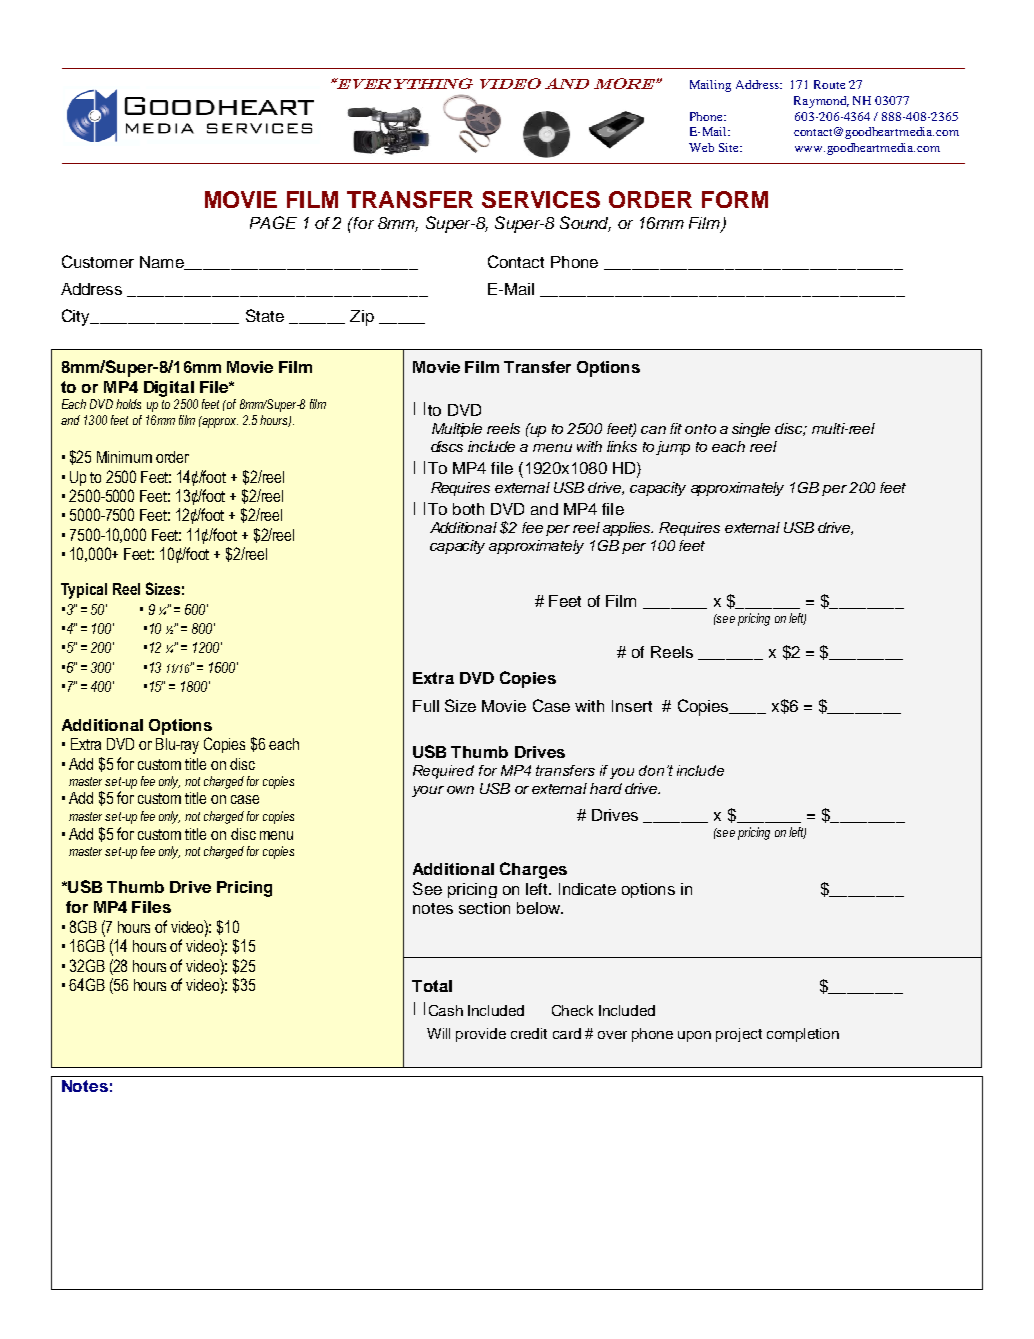 Image resolution: width=1034 pixels, height=1339 pixels. What do you see at coordinates (84, 591) in the screenshot?
I see `Typical` at bounding box center [84, 591].
